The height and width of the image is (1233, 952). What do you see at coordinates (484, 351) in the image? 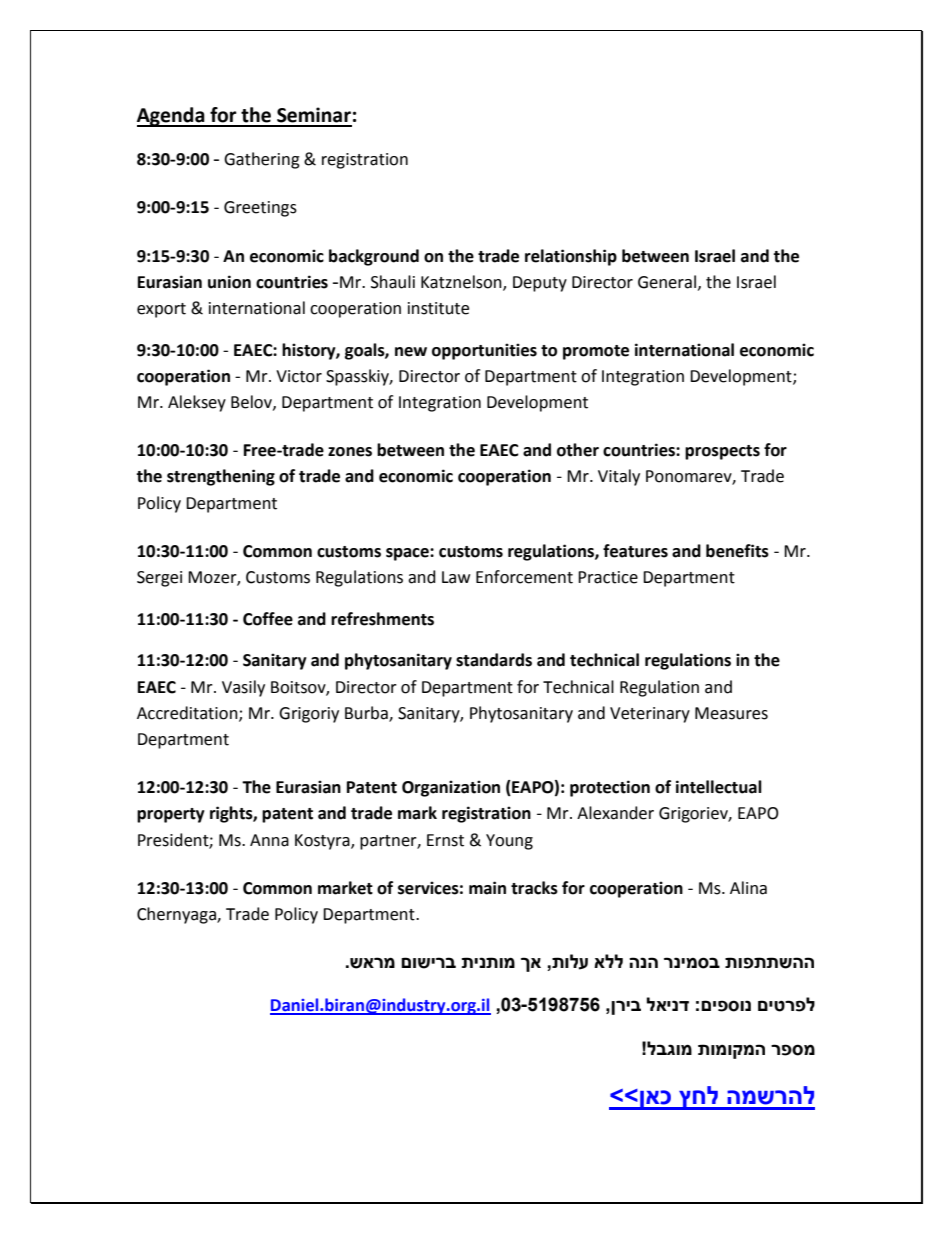
I see `opportunities` at bounding box center [484, 351].
